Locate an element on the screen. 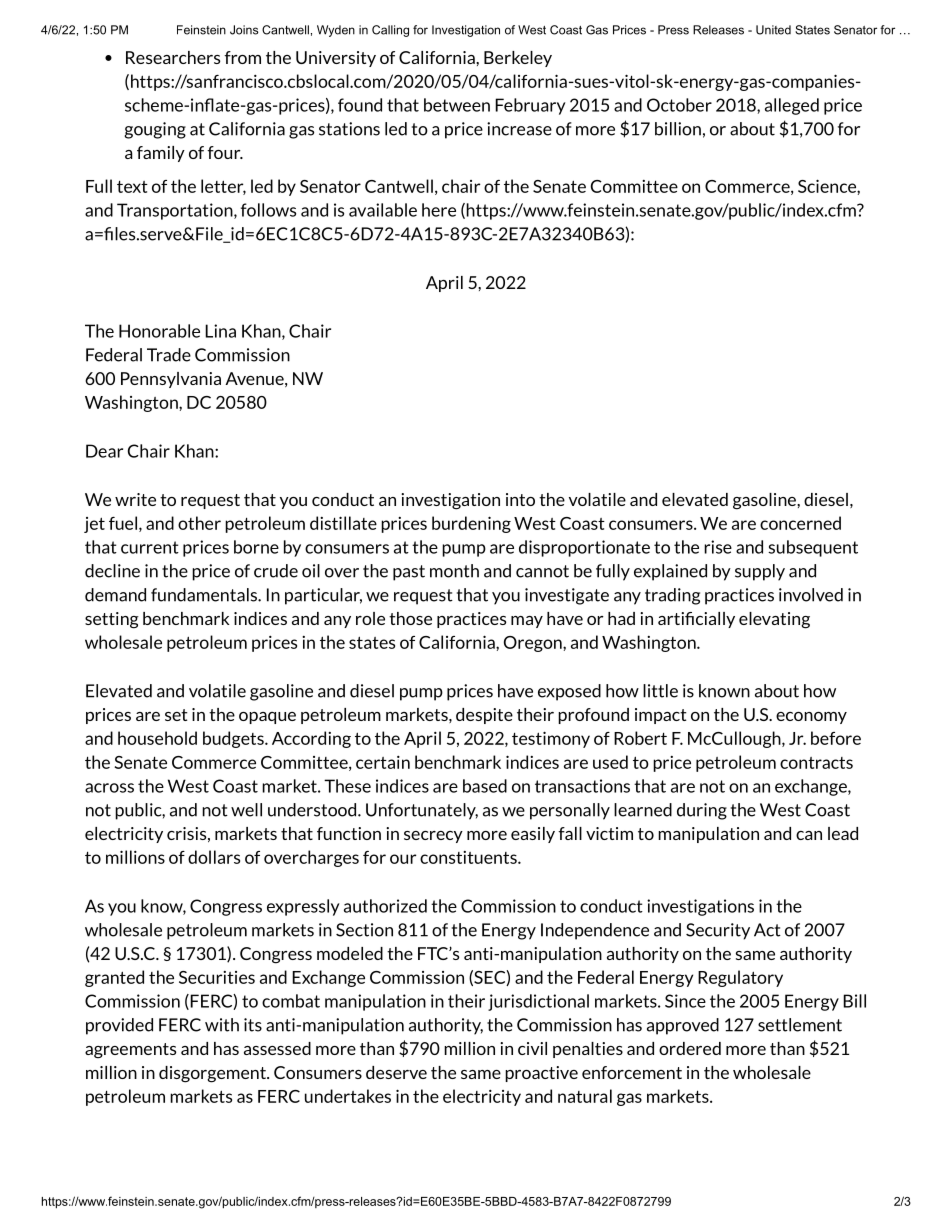 The width and height of the screenshot is (952, 1232). civil is located at coordinates (532, 1048).
